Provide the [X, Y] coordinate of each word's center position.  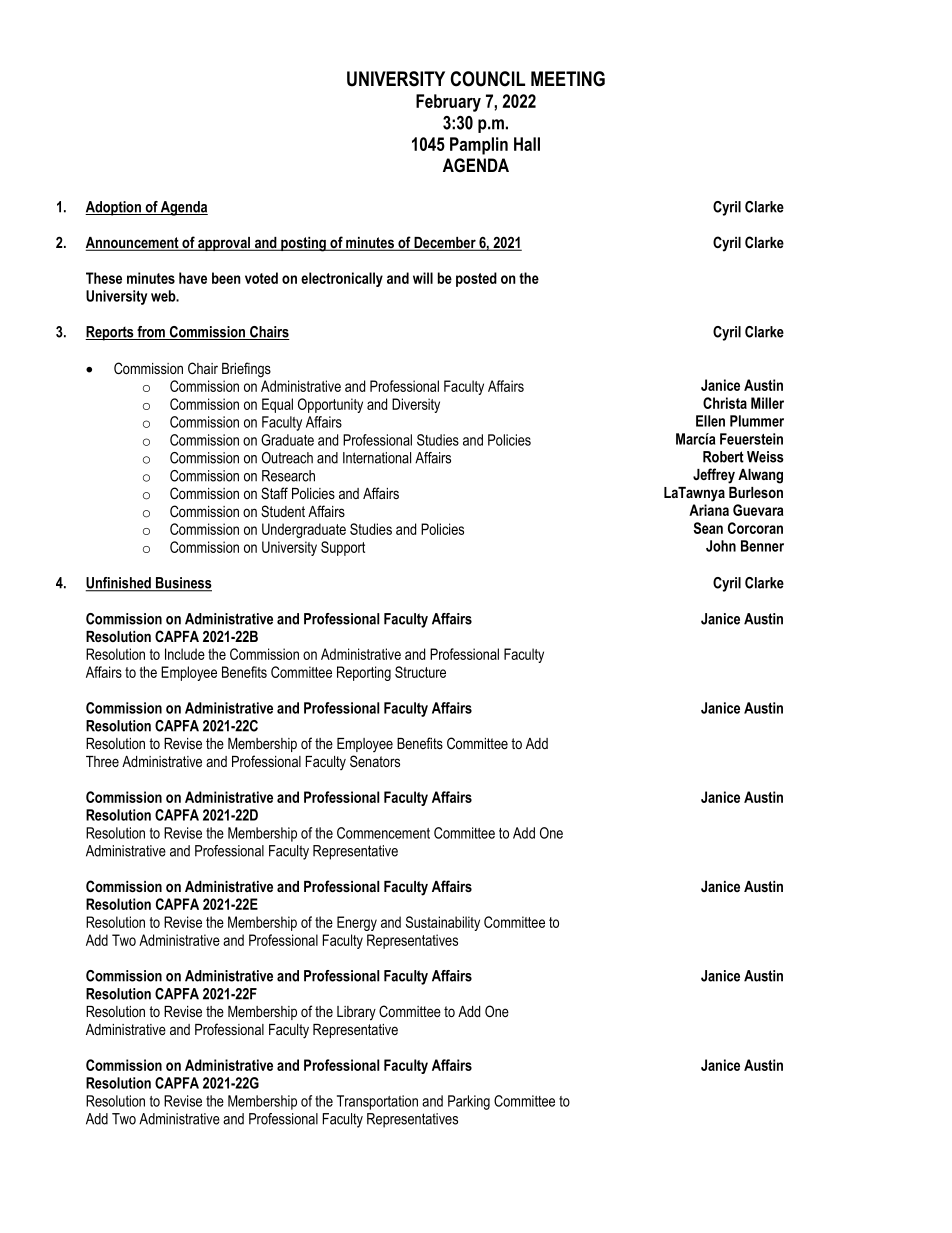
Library [356, 1013]
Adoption [114, 208]
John [721, 546]
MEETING [568, 79]
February [448, 103]
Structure [420, 672]
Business [183, 584]
